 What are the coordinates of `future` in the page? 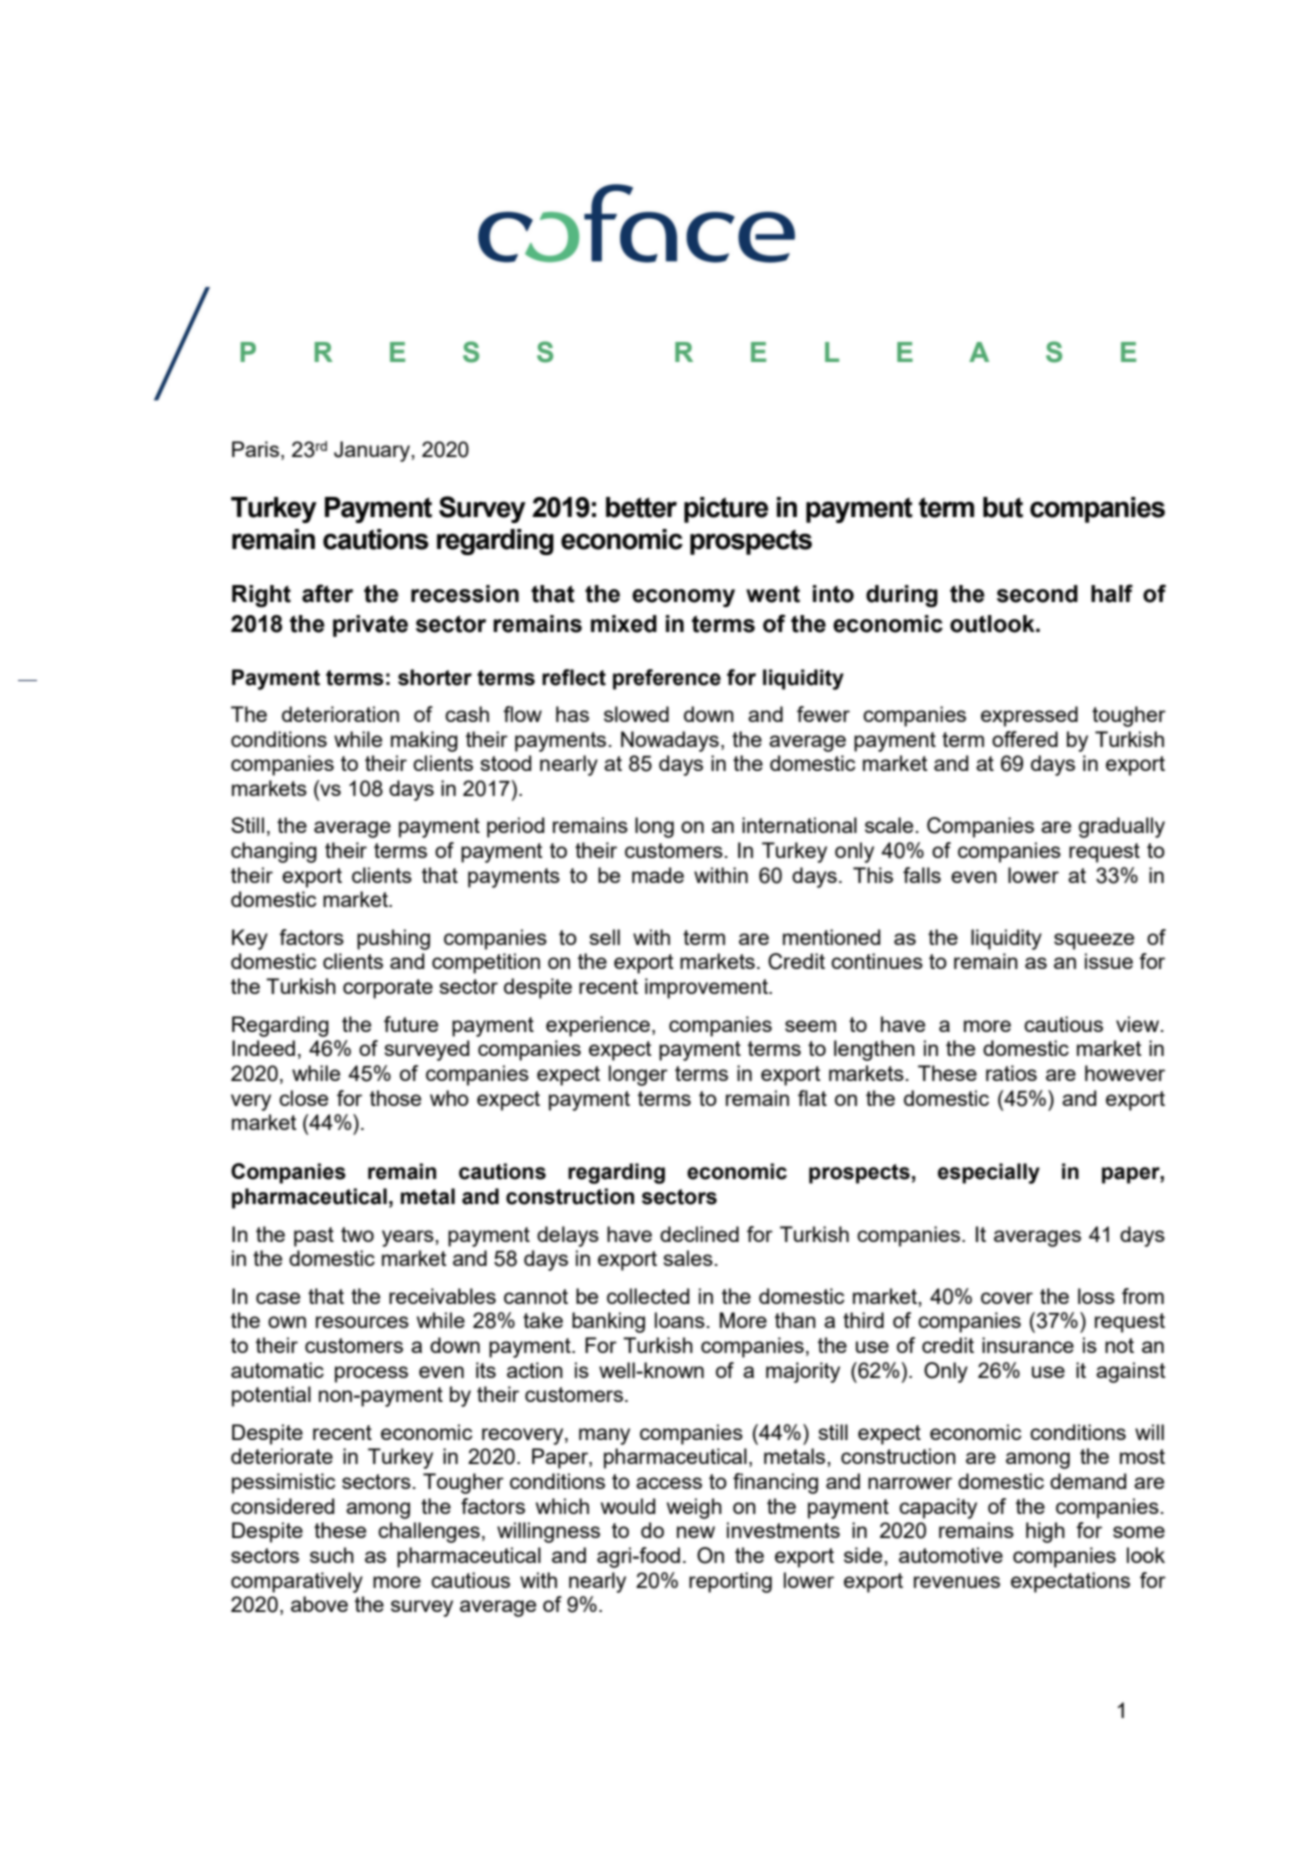 It's located at (411, 1024).
